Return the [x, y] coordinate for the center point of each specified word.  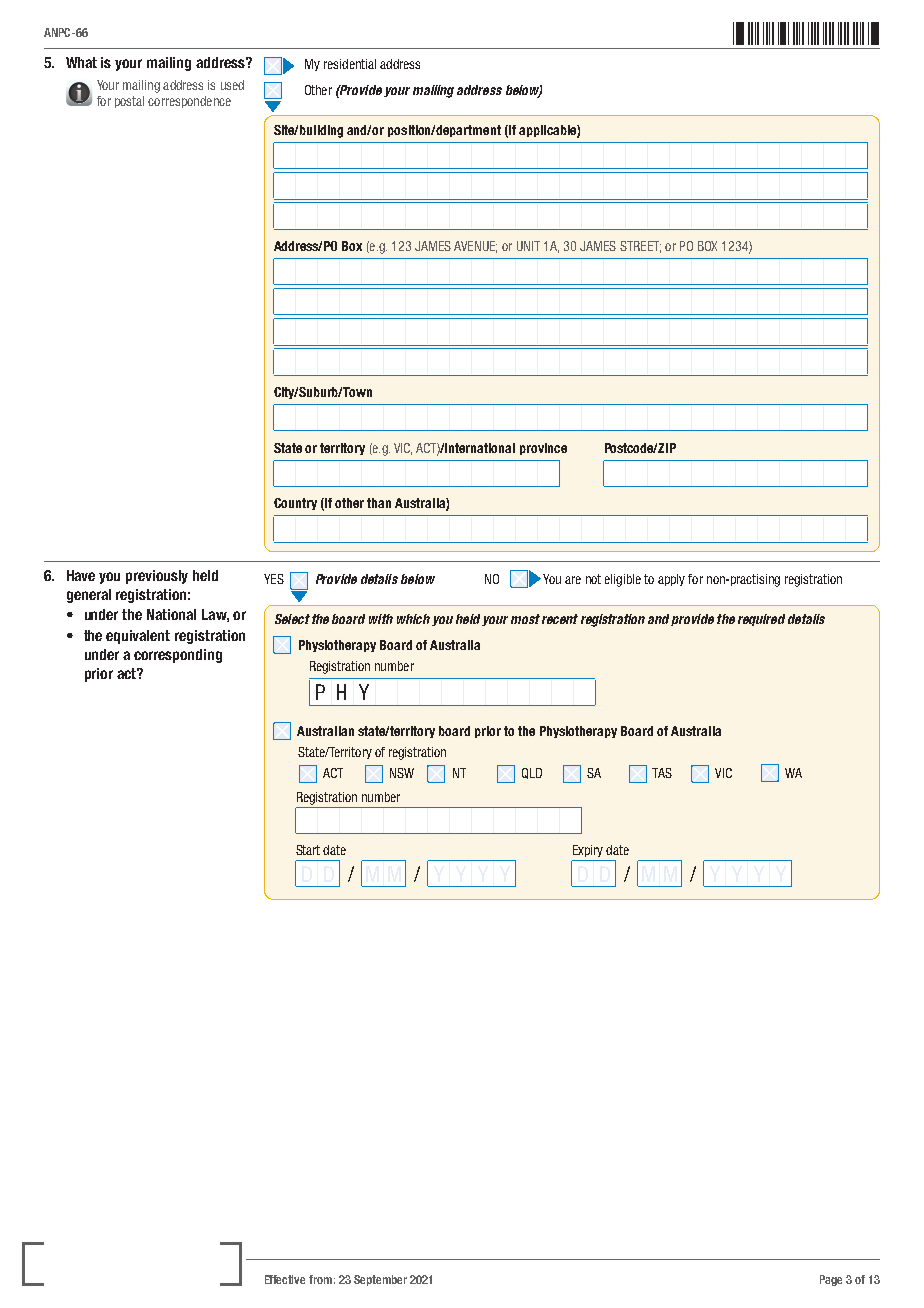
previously [157, 577]
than [379, 503]
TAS [662, 773]
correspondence [189, 102]
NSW [402, 773]
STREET [640, 247]
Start [308, 850]
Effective [285, 1279]
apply [671, 580]
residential [350, 64]
